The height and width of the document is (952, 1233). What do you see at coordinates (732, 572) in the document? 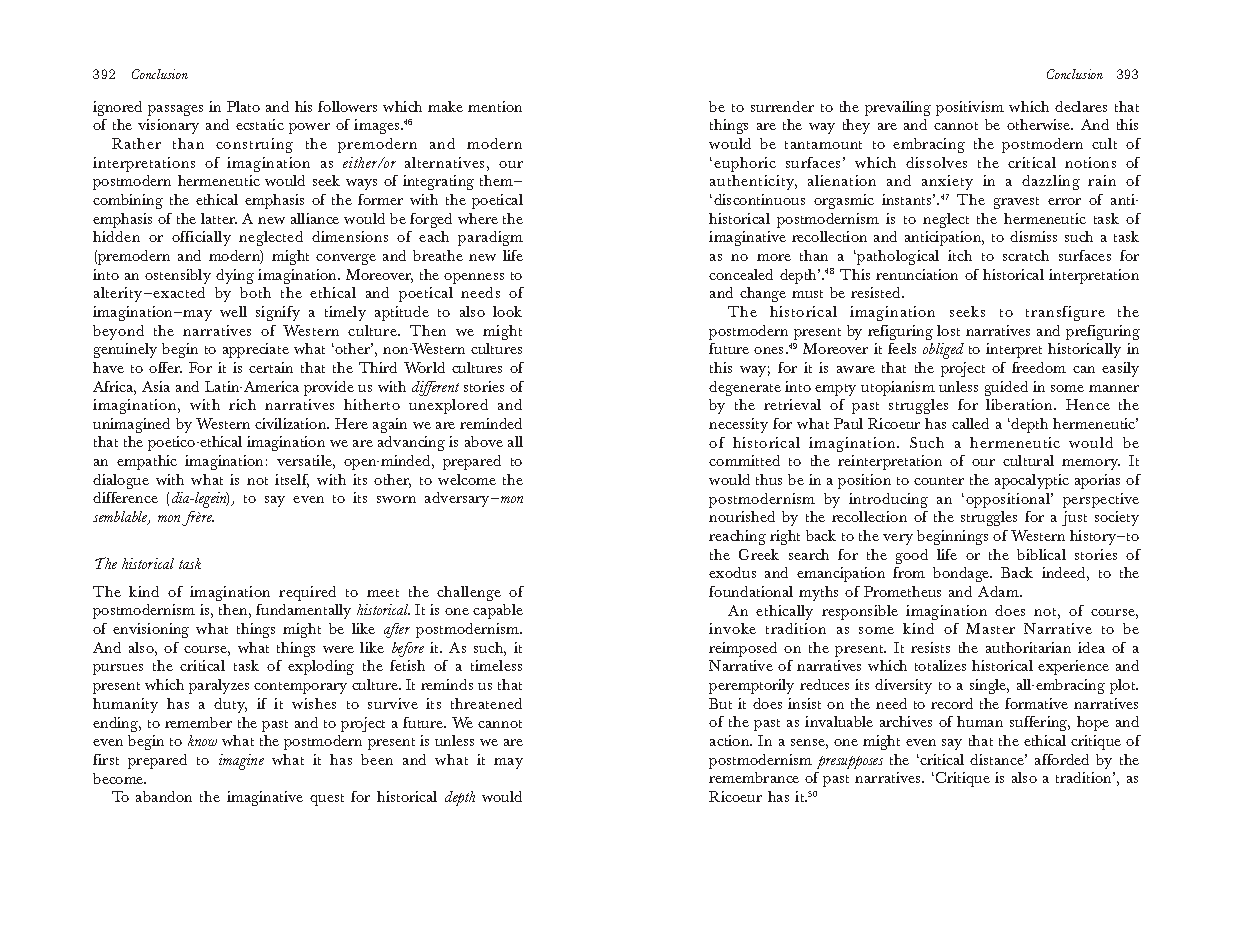
I see `exodus` at bounding box center [732, 572].
